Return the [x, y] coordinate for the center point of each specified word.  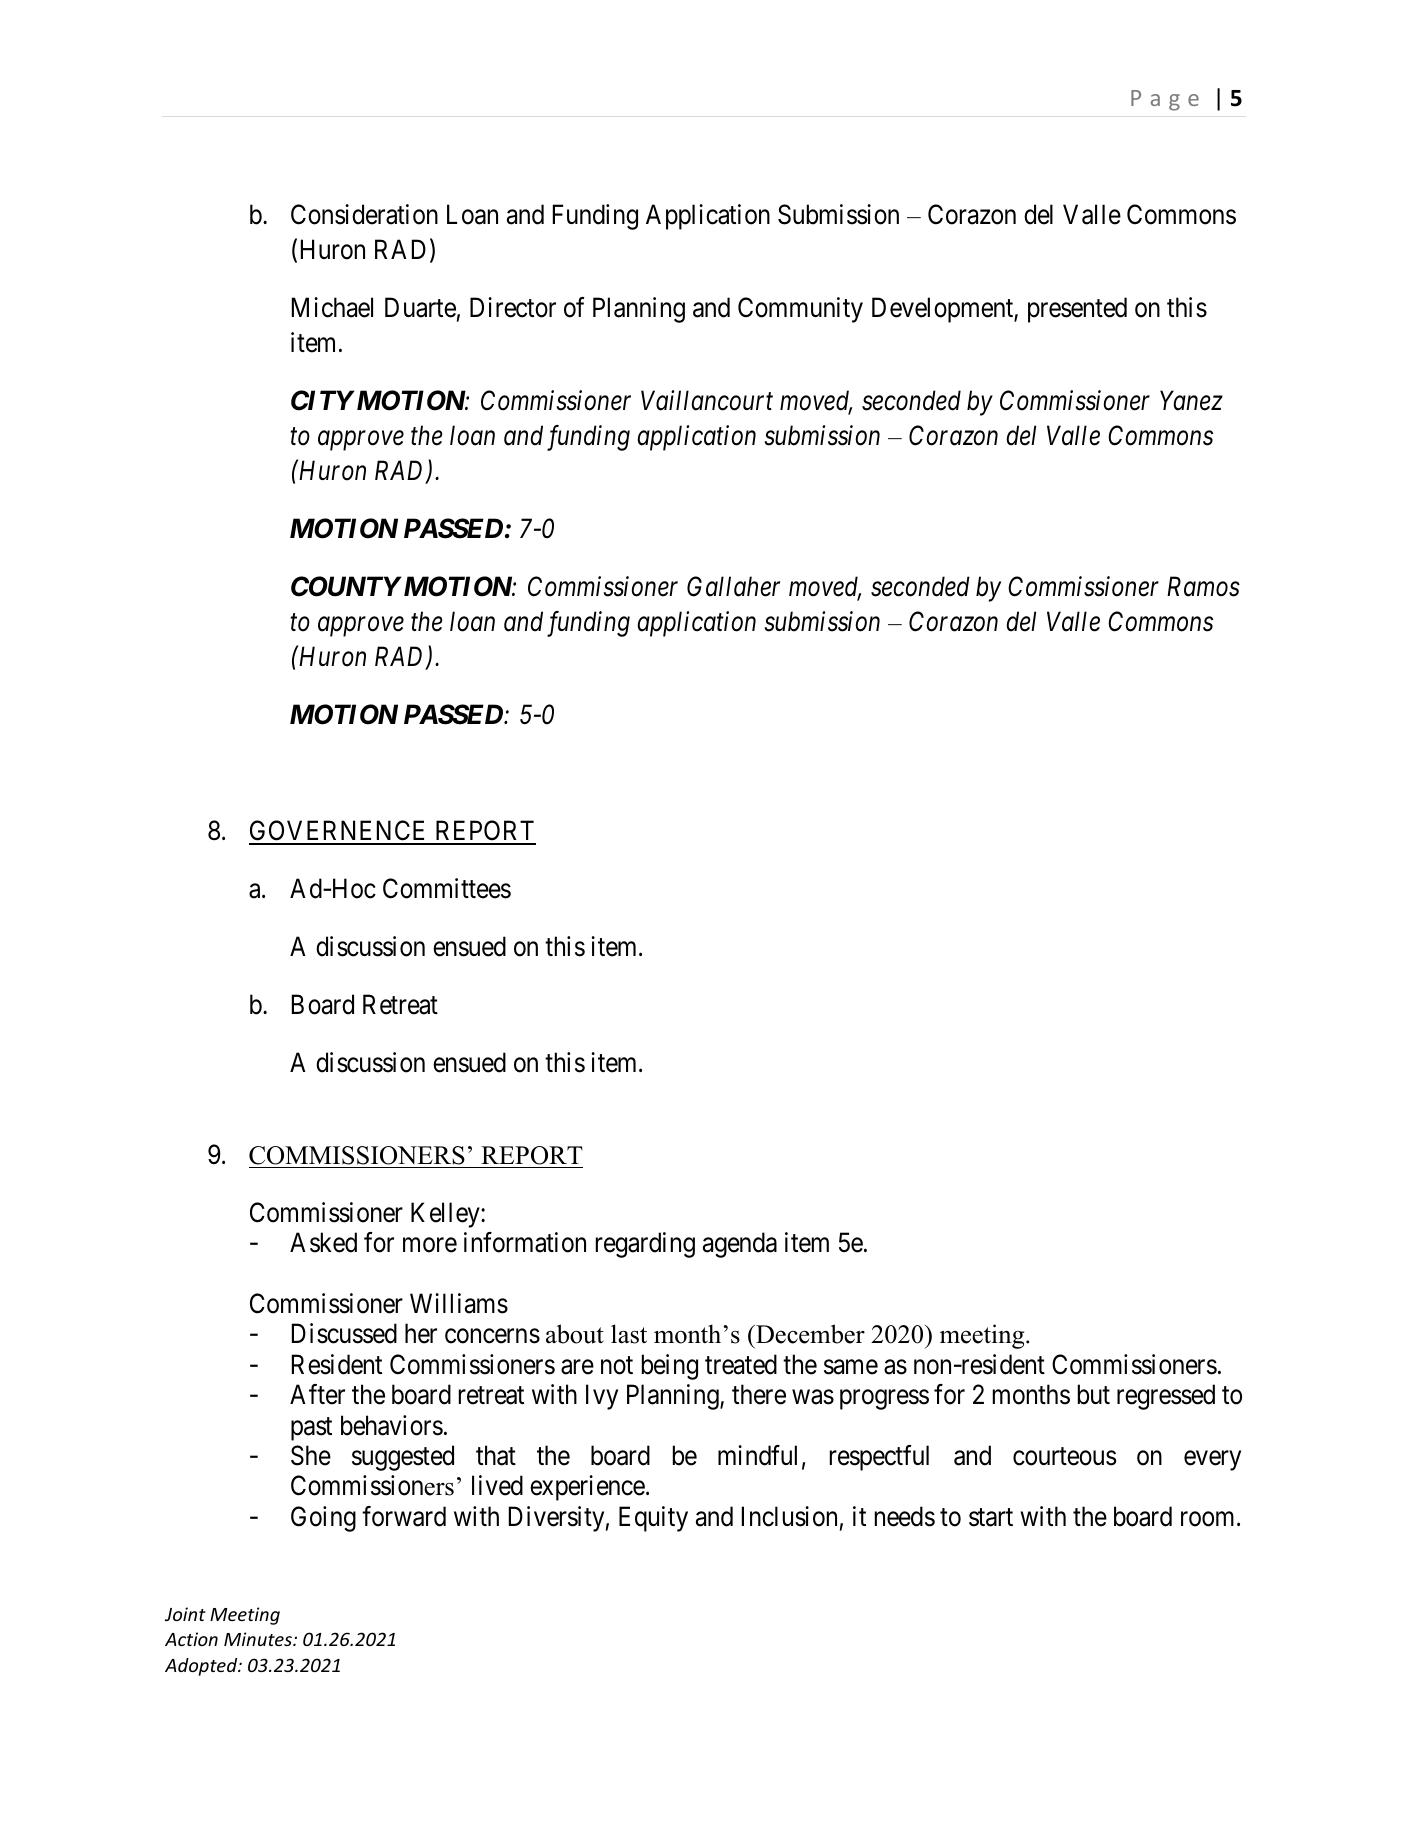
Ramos [1203, 587]
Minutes [259, 1639]
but [1094, 1394]
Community [800, 310]
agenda [740, 1245]
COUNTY [346, 586]
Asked [323, 1242]
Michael [332, 307]
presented [1077, 310]
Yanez [1191, 401]
